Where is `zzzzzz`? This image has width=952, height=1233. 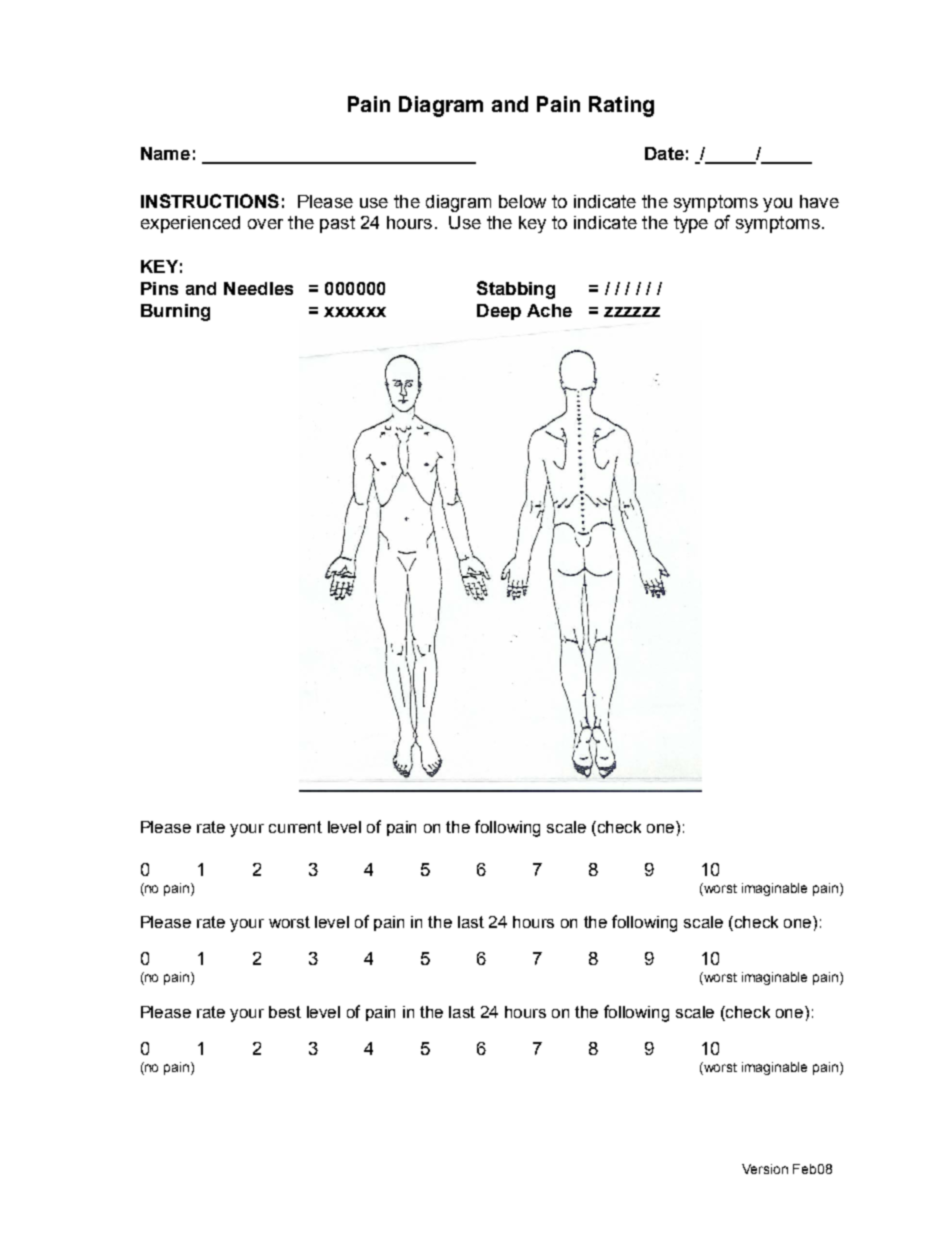 zzzzzz is located at coordinates (632, 312).
